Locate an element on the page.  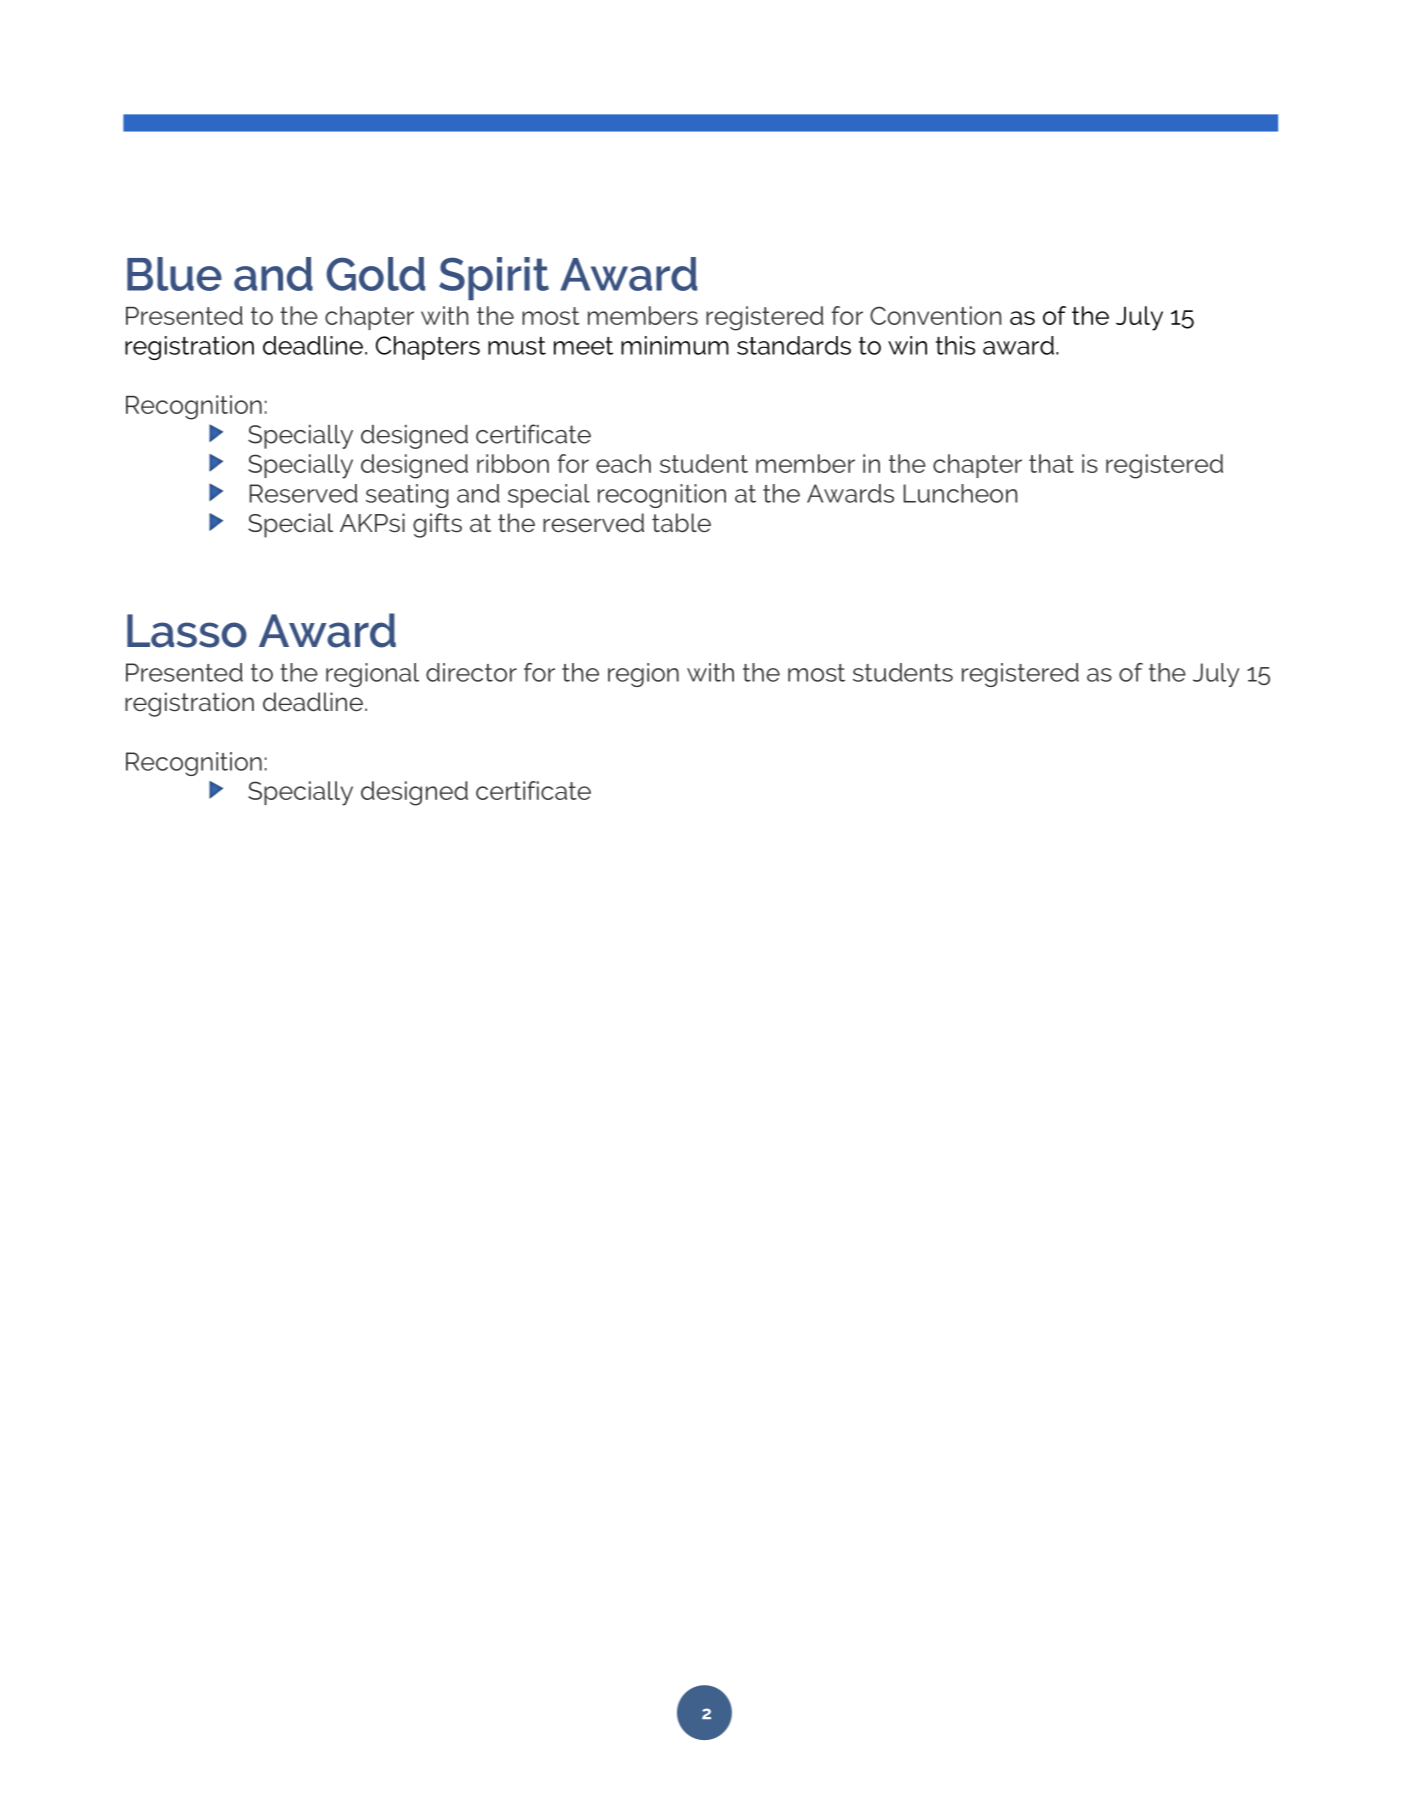
Convention is located at coordinates (935, 315).
